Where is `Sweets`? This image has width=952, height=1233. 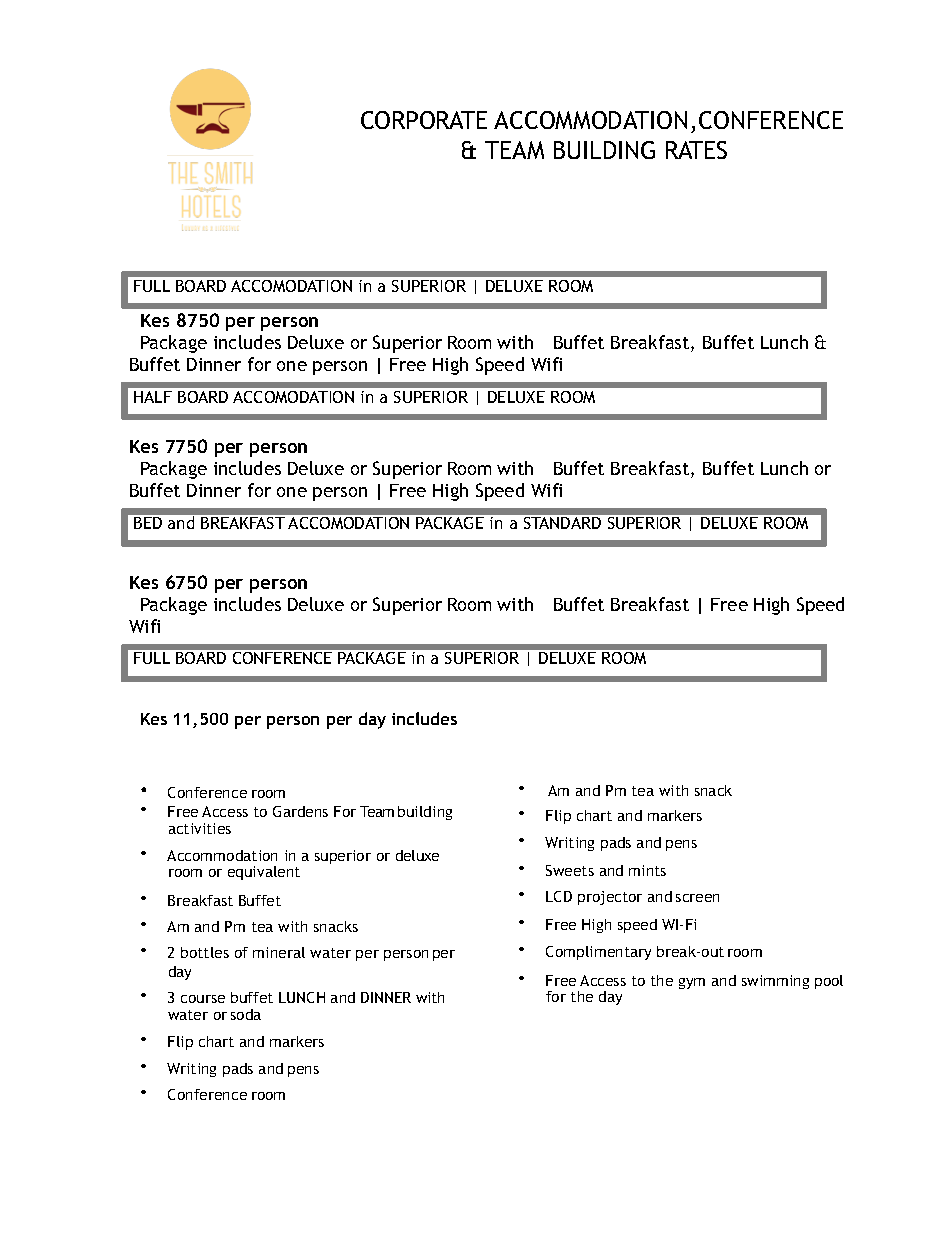
Sweets is located at coordinates (570, 870).
